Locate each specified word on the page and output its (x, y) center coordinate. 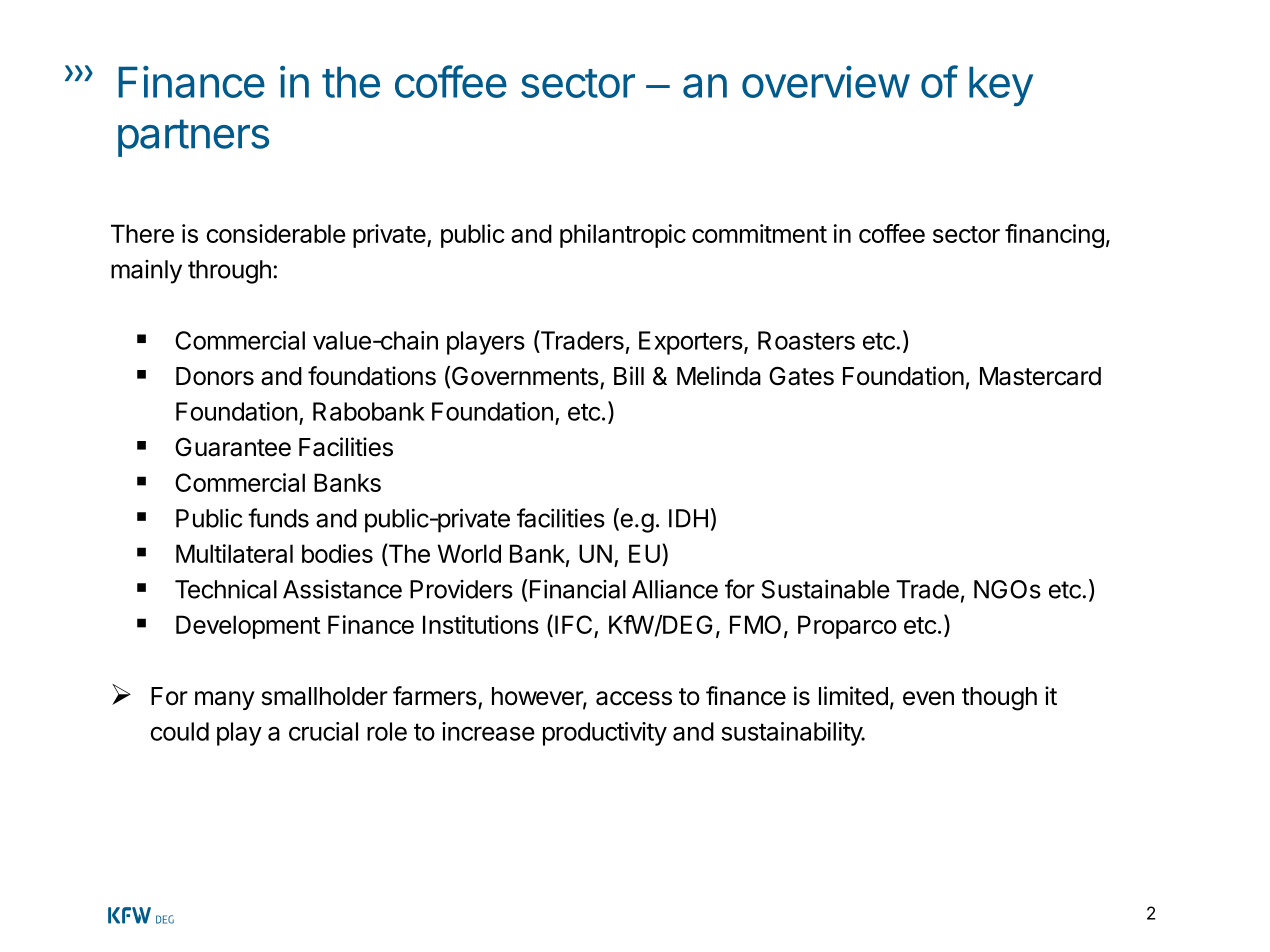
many (225, 700)
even (928, 698)
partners (193, 138)
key (1001, 86)
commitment (759, 233)
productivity (605, 734)
